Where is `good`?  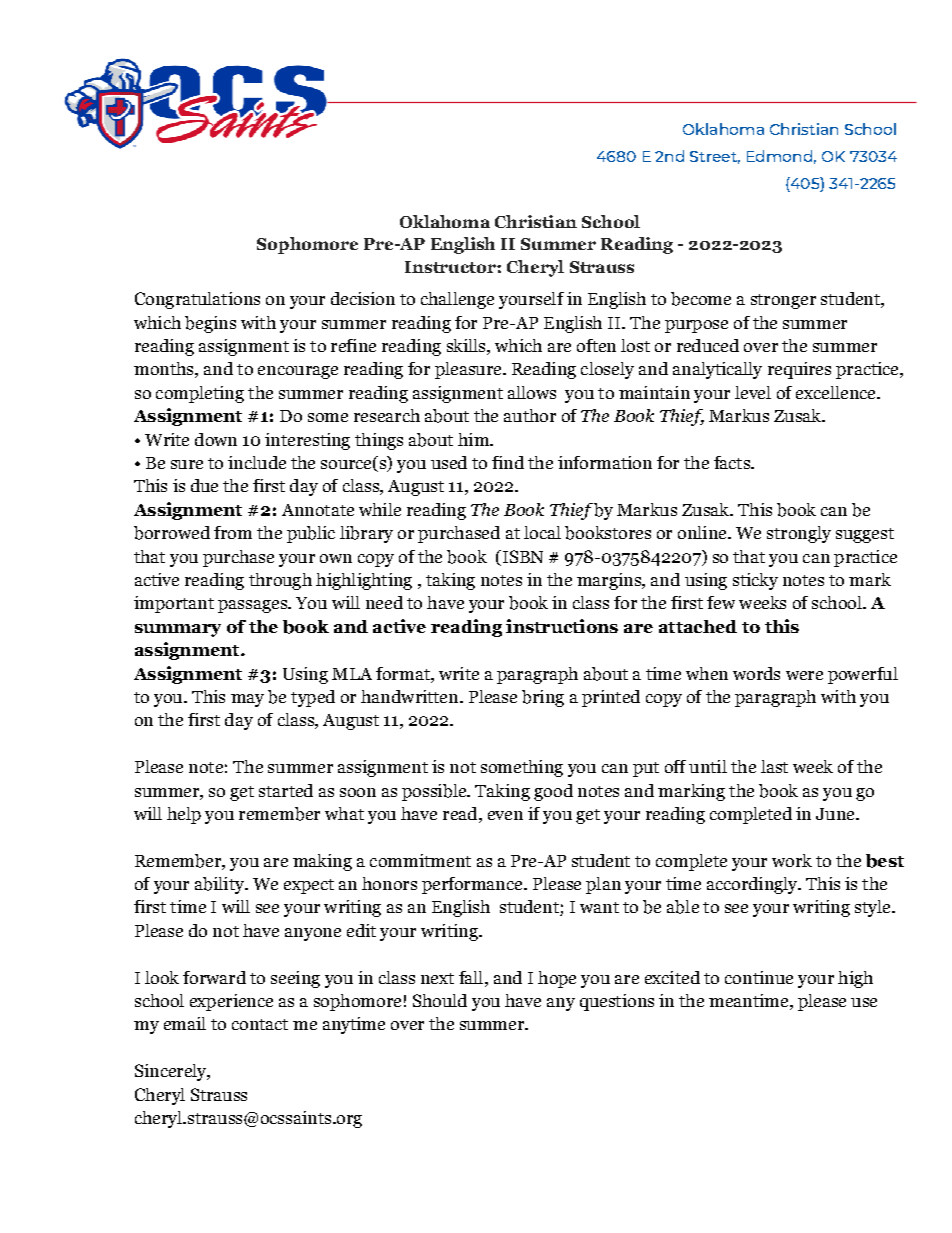
good is located at coordinates (553, 792).
